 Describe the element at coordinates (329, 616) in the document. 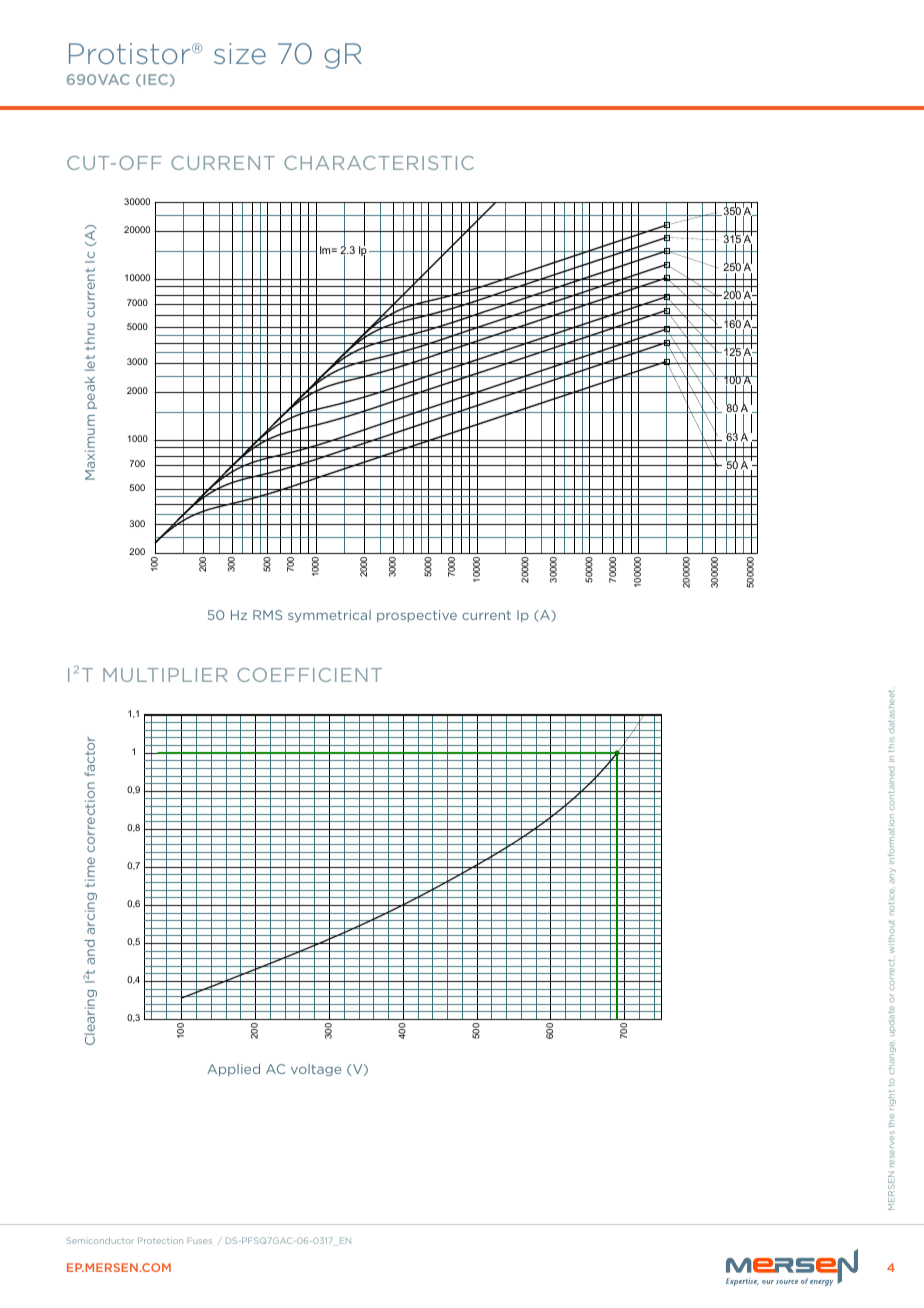

I see `symmetrical` at that location.
